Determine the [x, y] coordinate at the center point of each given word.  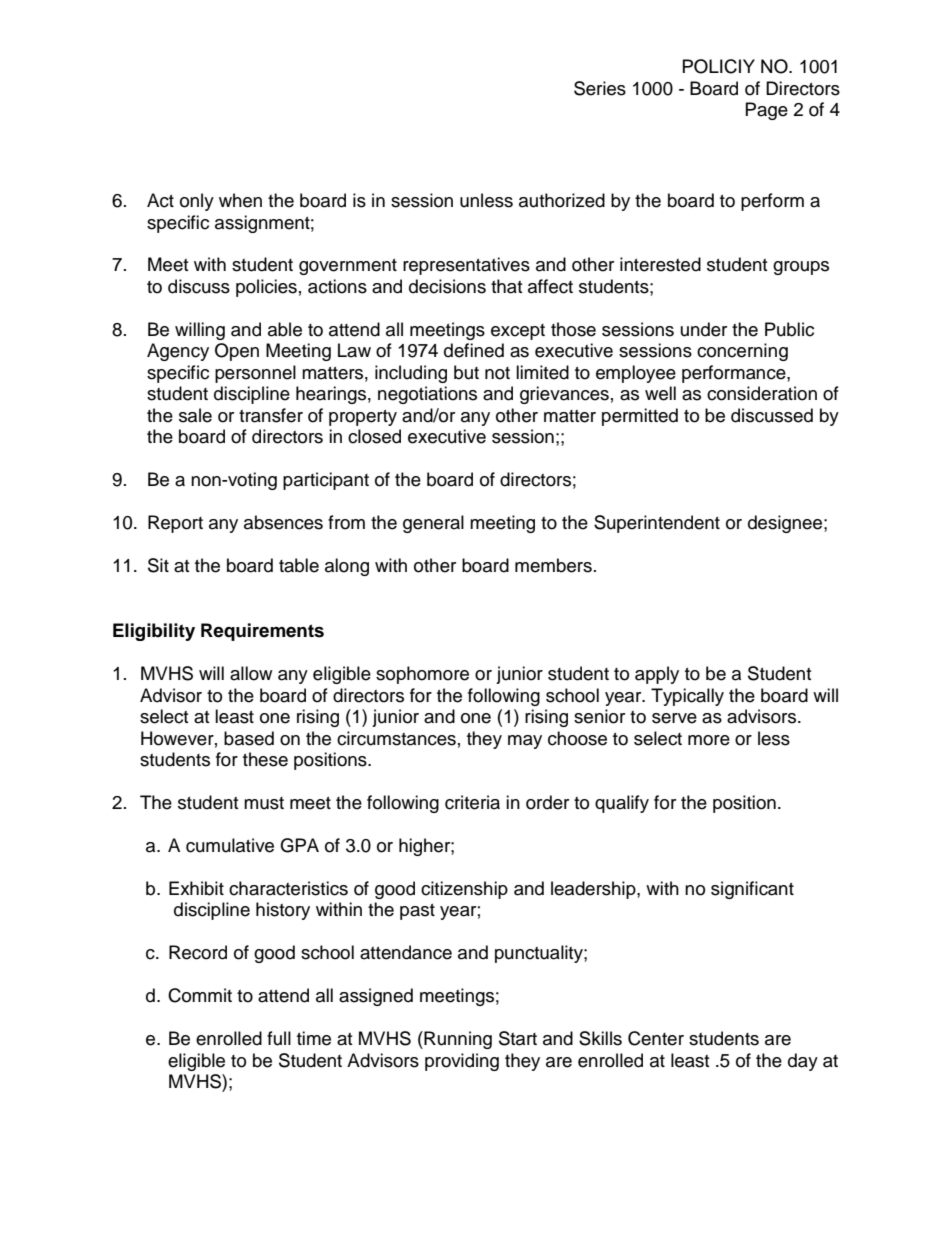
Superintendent [657, 524]
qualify [622, 804]
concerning [742, 352]
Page [767, 111]
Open [237, 352]
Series [600, 88]
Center [656, 1038]
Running [457, 1040]
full [279, 1038]
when [240, 200]
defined [474, 350]
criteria [472, 802]
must [264, 803]
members [553, 565]
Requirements [262, 632]
